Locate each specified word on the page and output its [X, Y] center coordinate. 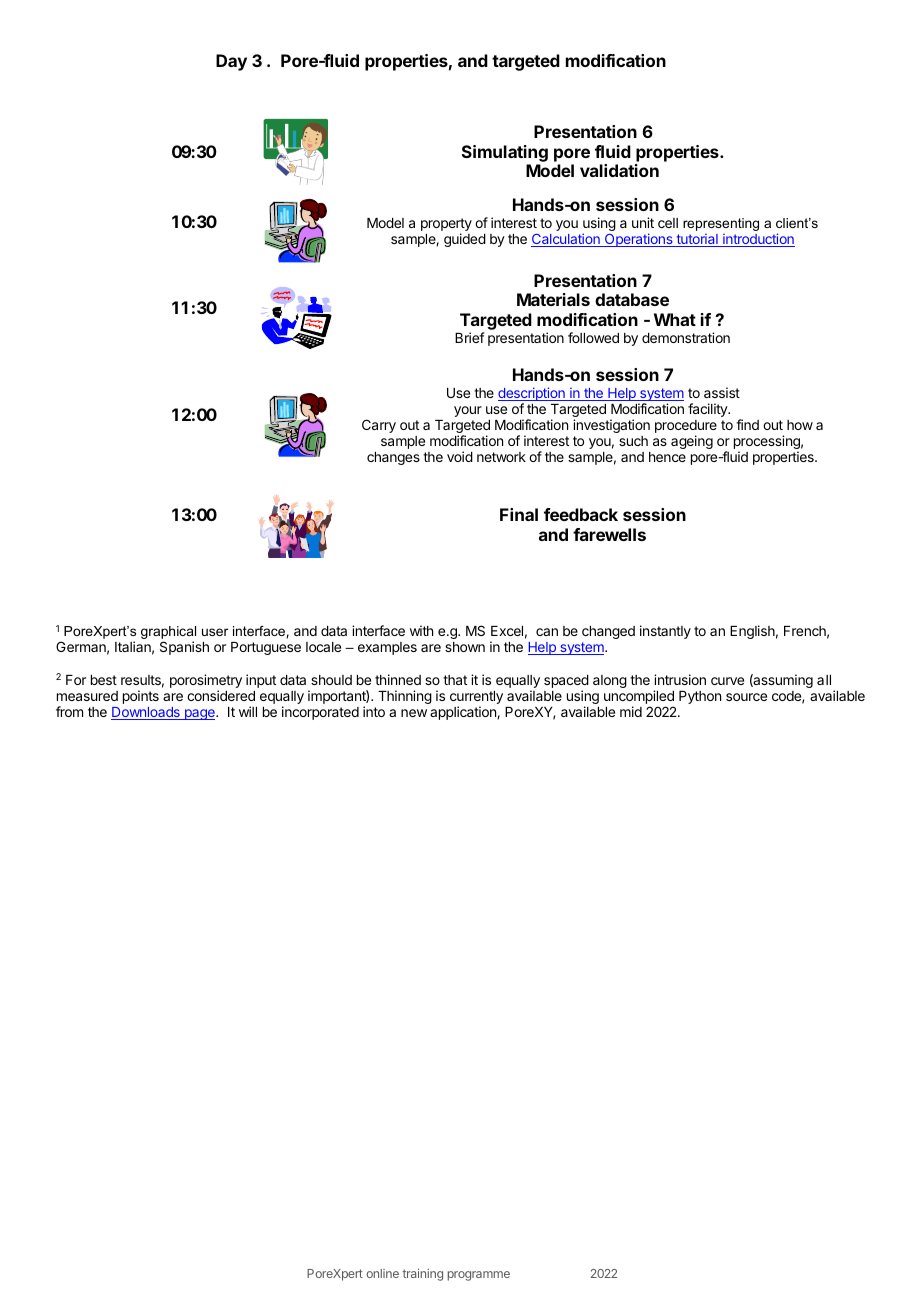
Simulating [505, 153]
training [422, 1275]
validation [619, 170]
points [141, 697]
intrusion [680, 679]
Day [231, 62]
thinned [398, 679]
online [382, 1273]
